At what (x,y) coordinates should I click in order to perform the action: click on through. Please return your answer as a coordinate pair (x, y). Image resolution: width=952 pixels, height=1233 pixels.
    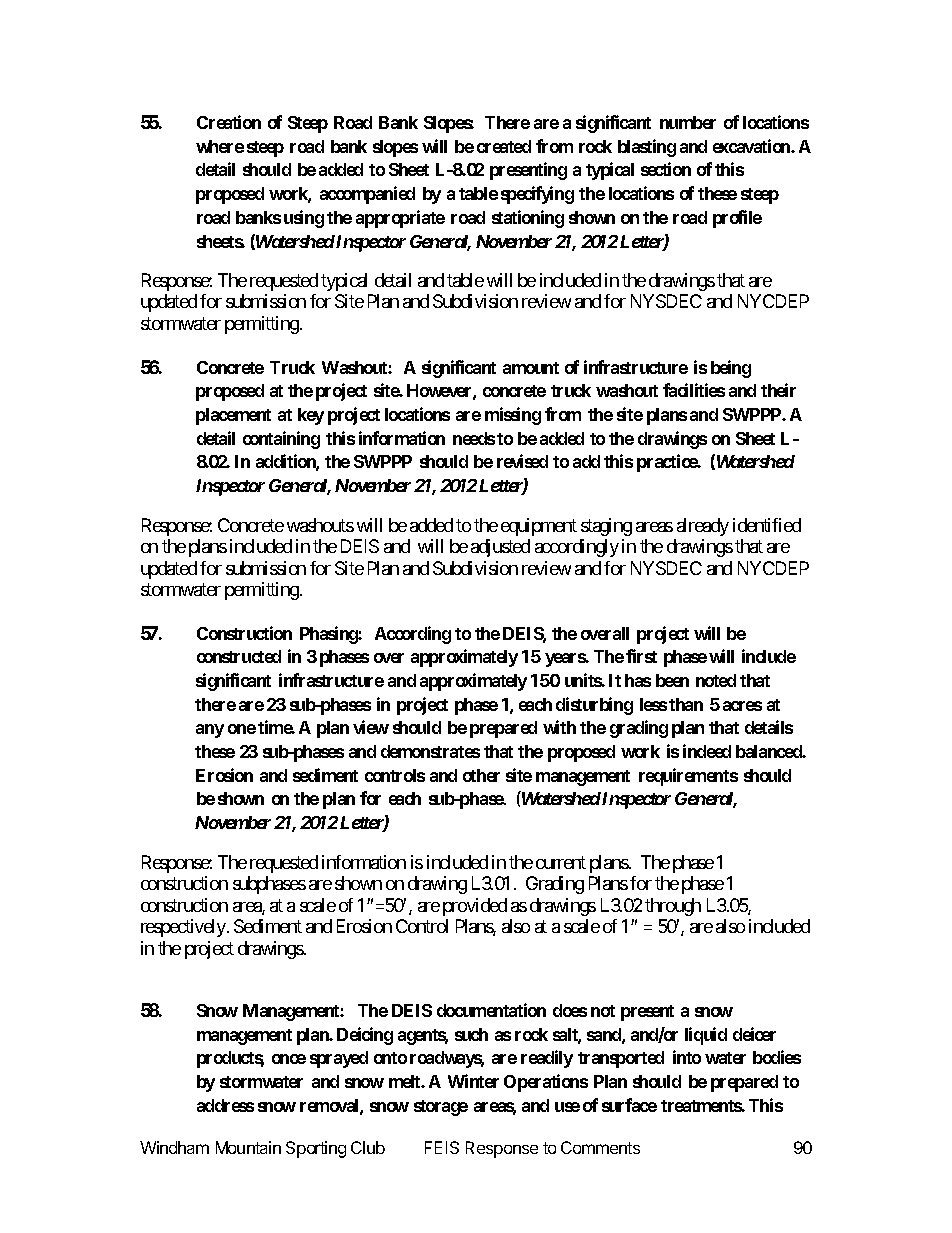
    Looking at the image, I should click on (673, 907).
